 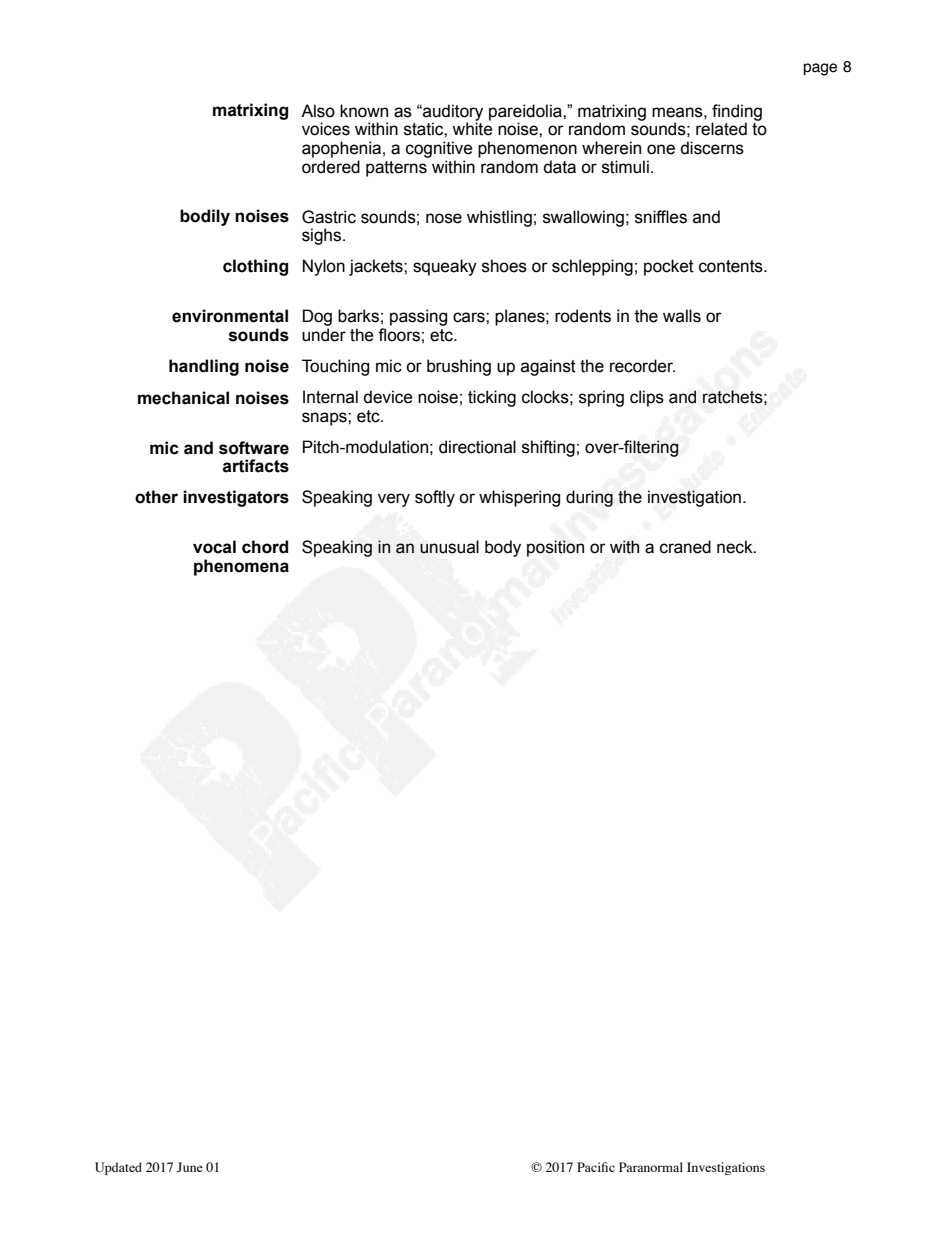 What do you see at coordinates (318, 111) in the screenshot?
I see `Also` at bounding box center [318, 111].
